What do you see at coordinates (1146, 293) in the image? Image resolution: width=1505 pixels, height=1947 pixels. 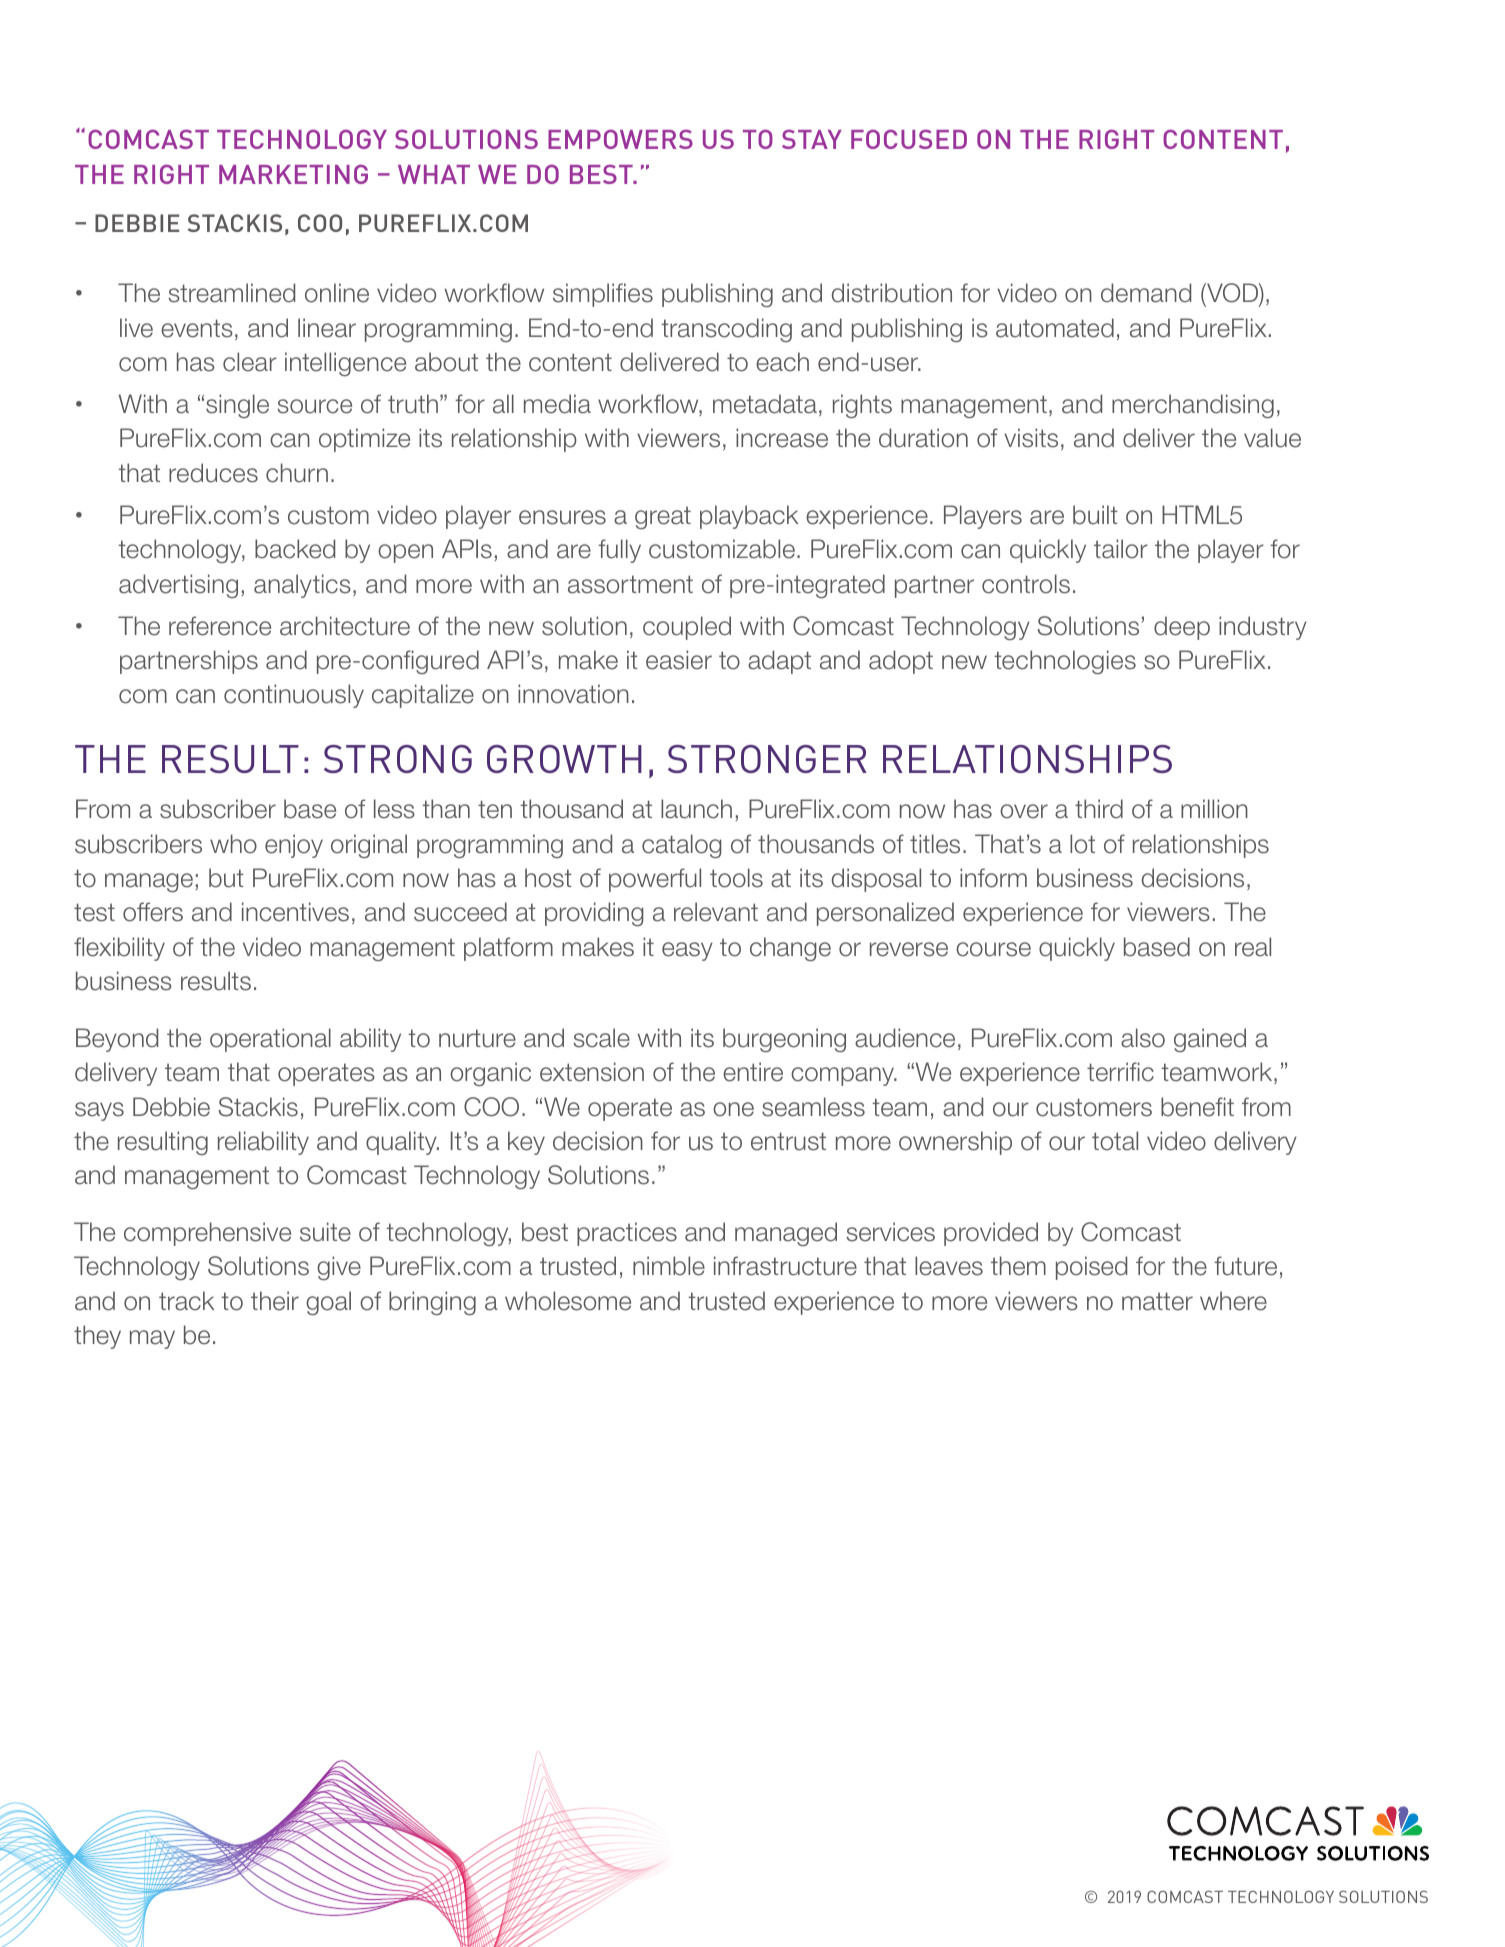 I see `demand` at bounding box center [1146, 293].
